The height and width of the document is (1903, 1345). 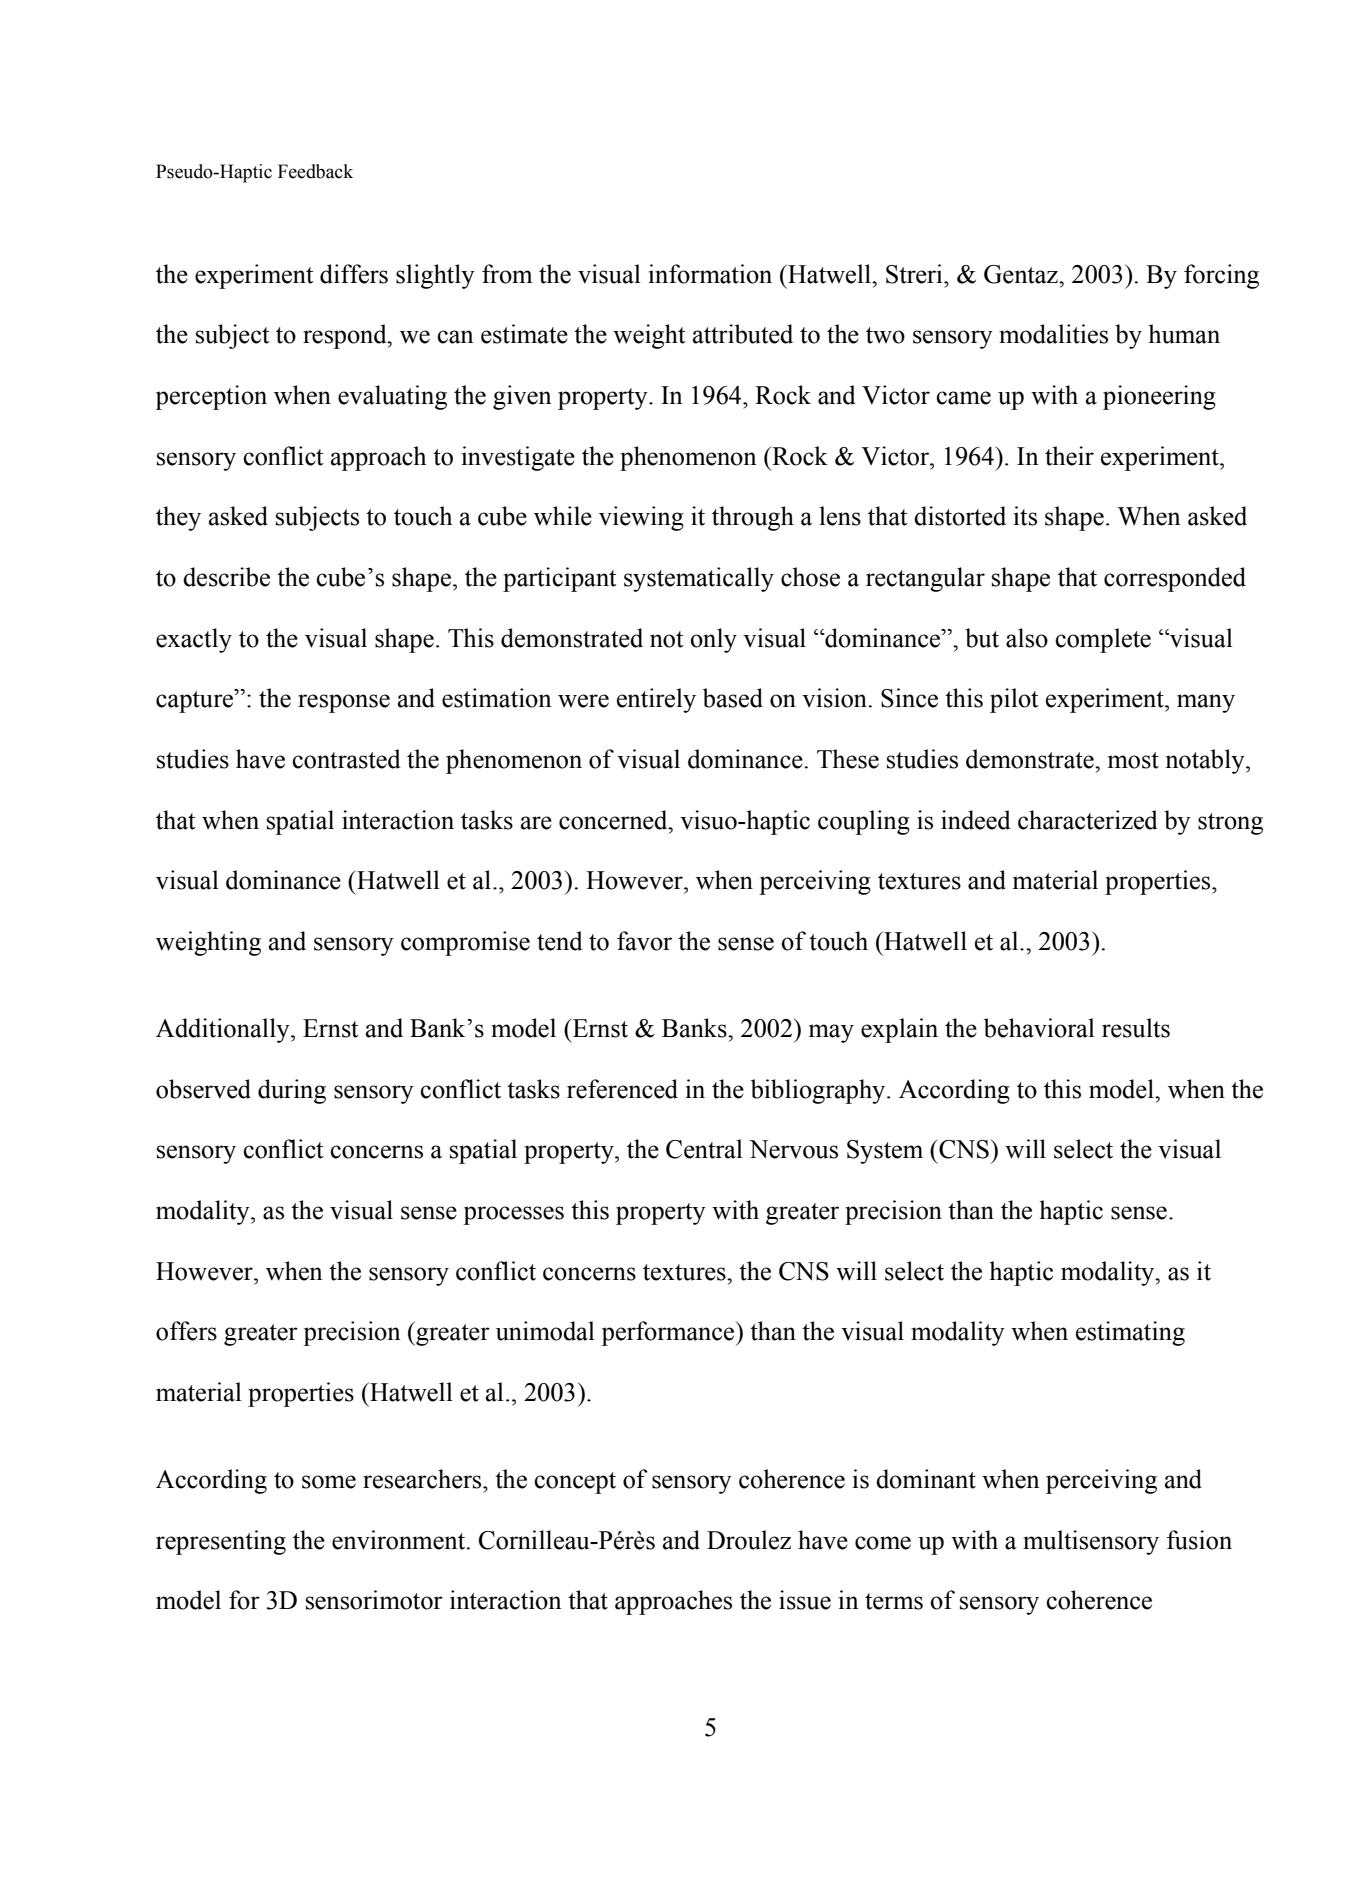 I want to click on its, so click(x=1025, y=516).
